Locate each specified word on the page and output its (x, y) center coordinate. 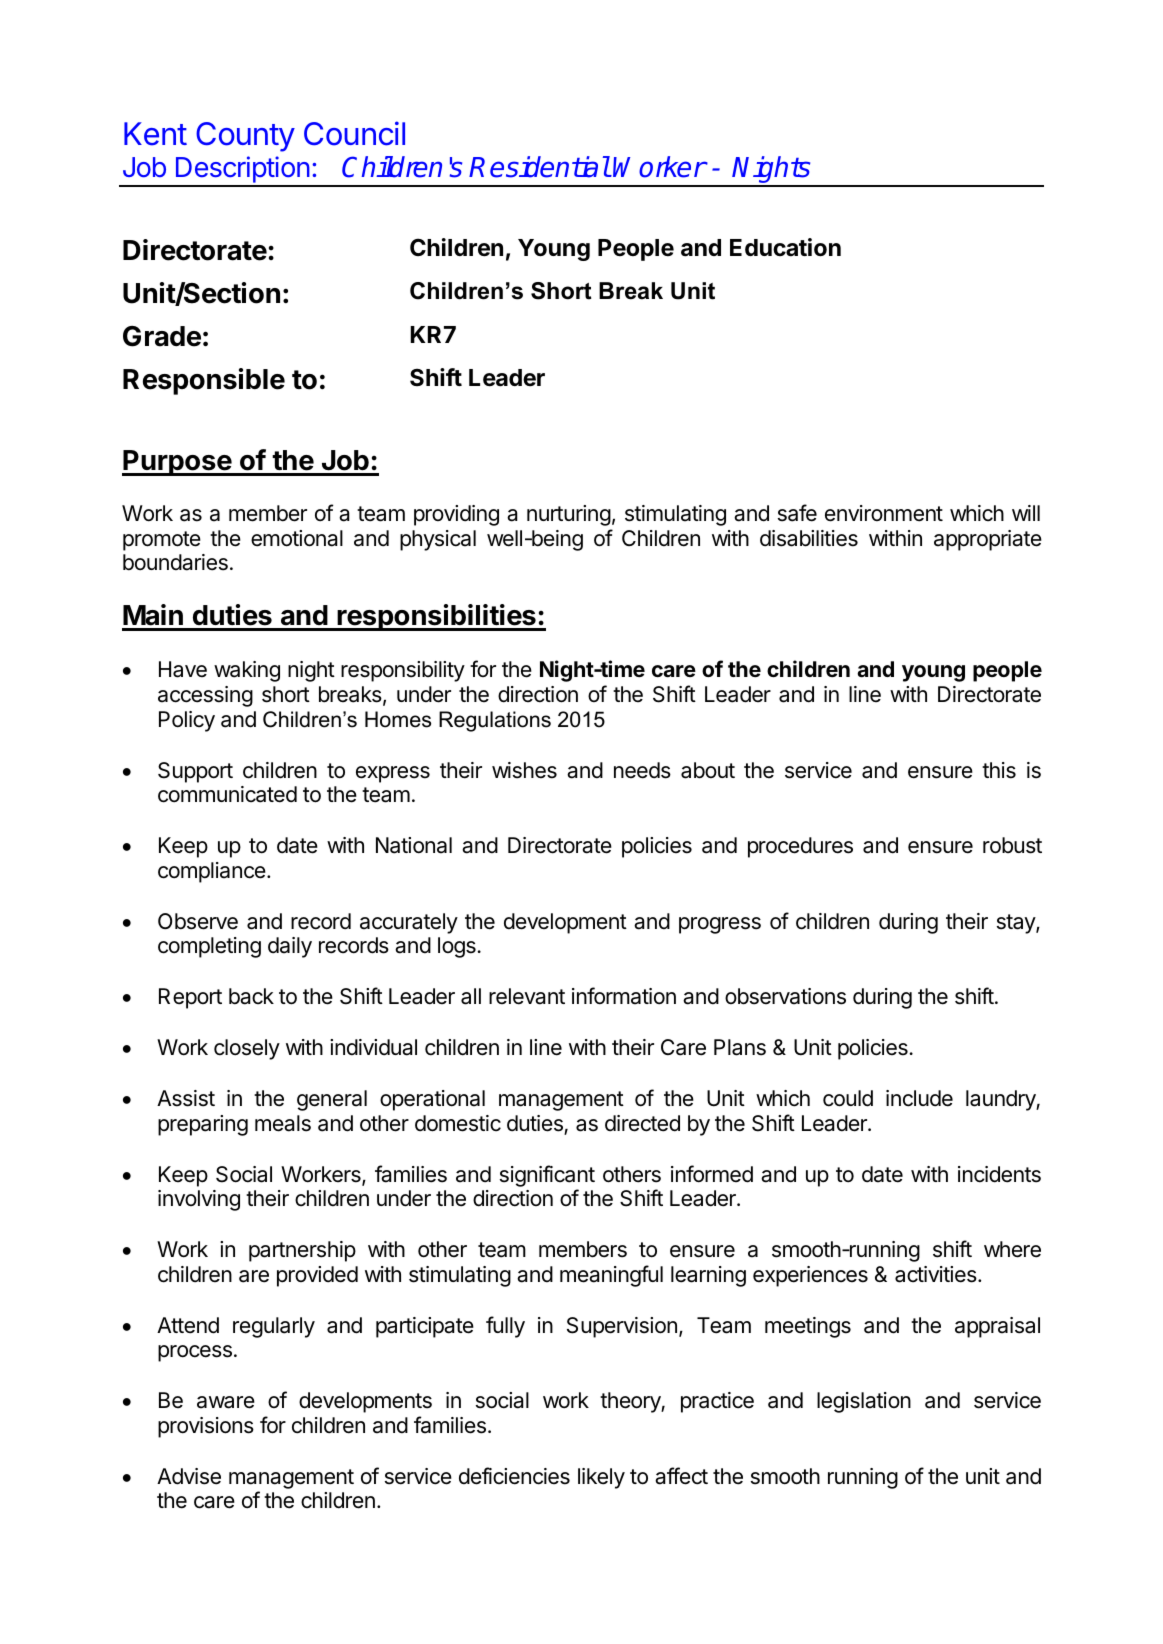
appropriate (988, 540)
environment (884, 513)
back (251, 996)
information (624, 996)
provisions (206, 1427)
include (919, 1098)
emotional (297, 538)
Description (242, 171)
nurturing (569, 515)
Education (785, 247)
